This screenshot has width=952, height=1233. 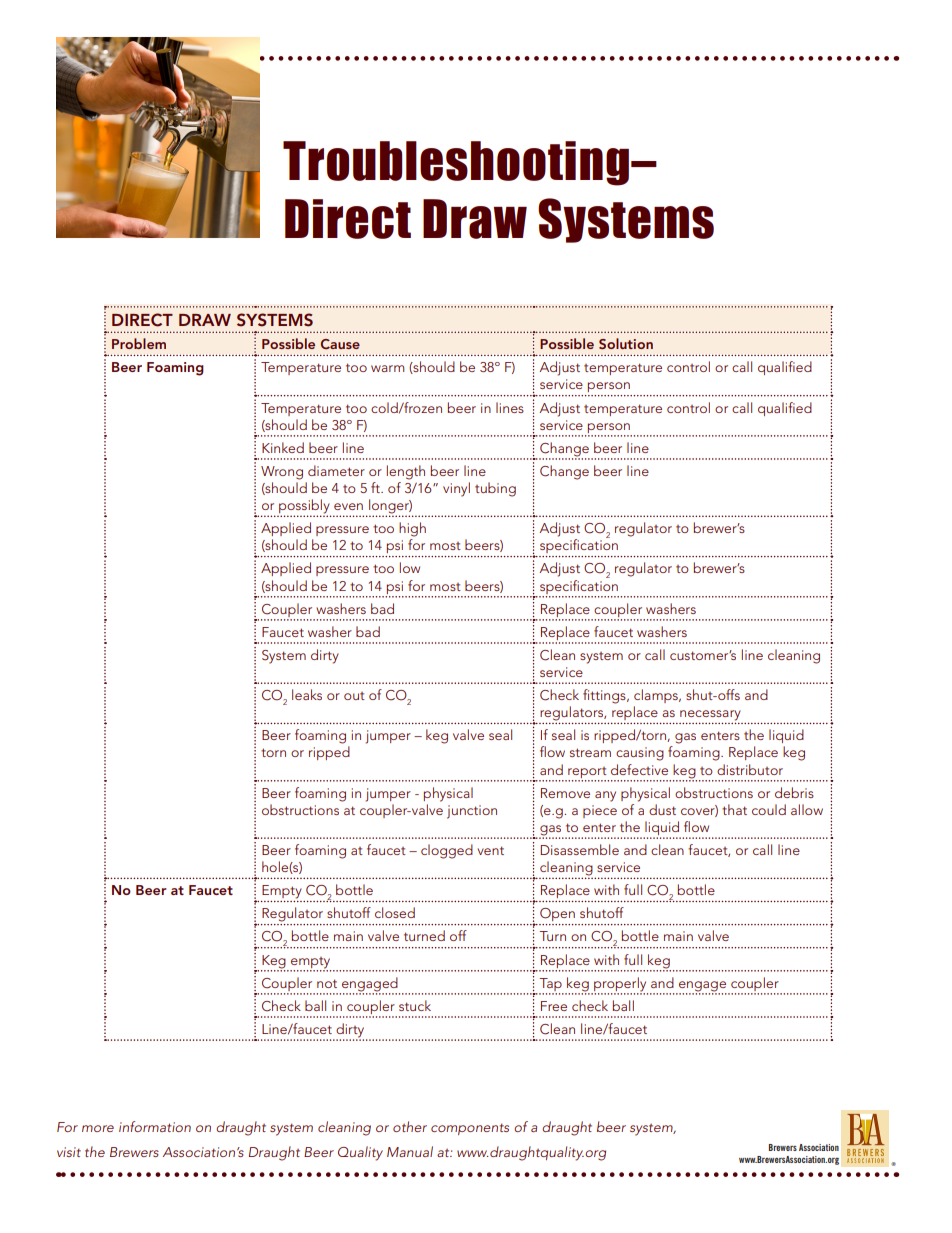 I want to click on other, so click(x=410, y=1126).
